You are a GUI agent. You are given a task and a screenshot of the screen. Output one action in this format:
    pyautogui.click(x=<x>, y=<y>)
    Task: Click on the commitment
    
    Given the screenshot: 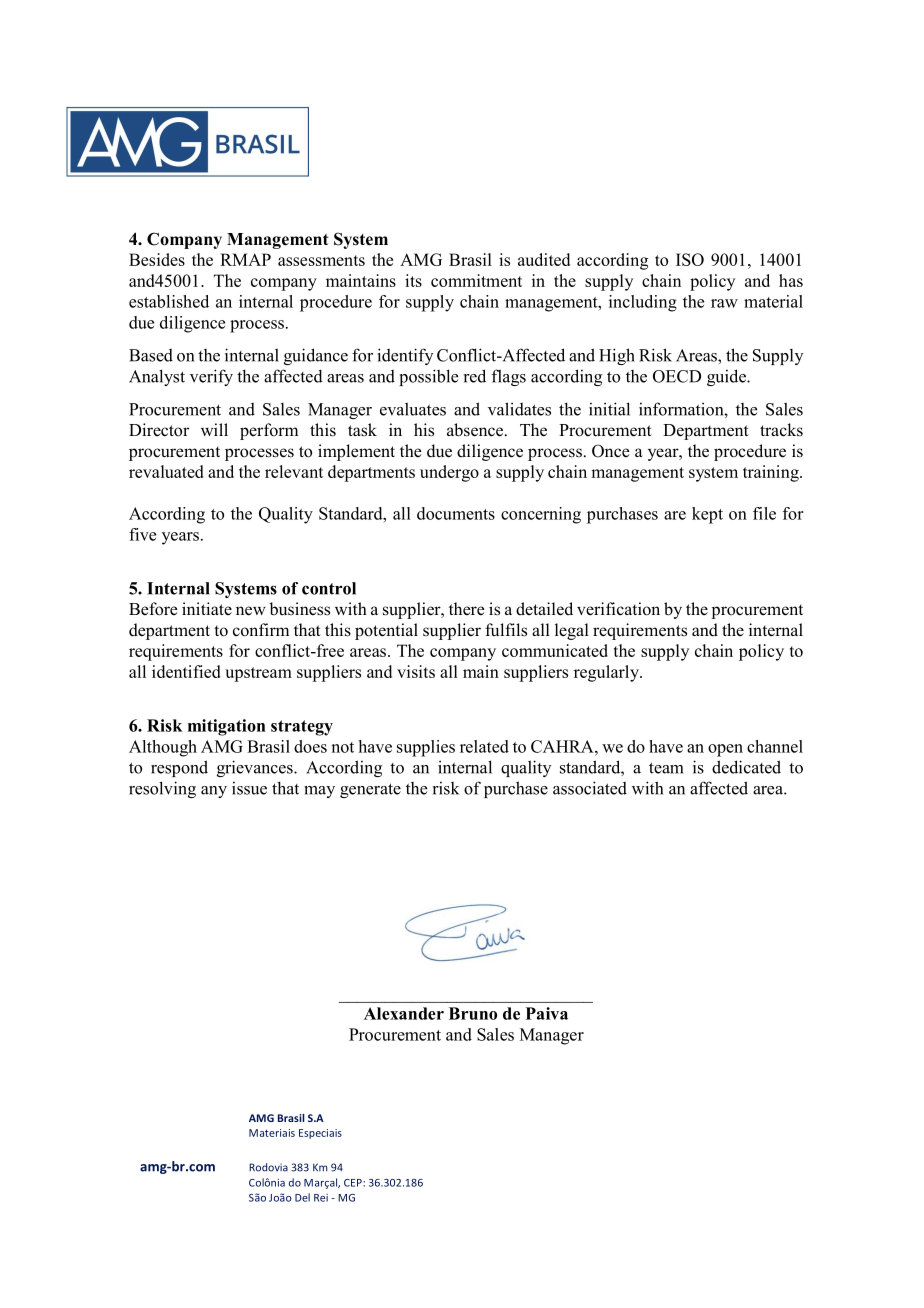 What is the action you would take?
    pyautogui.click(x=476, y=280)
